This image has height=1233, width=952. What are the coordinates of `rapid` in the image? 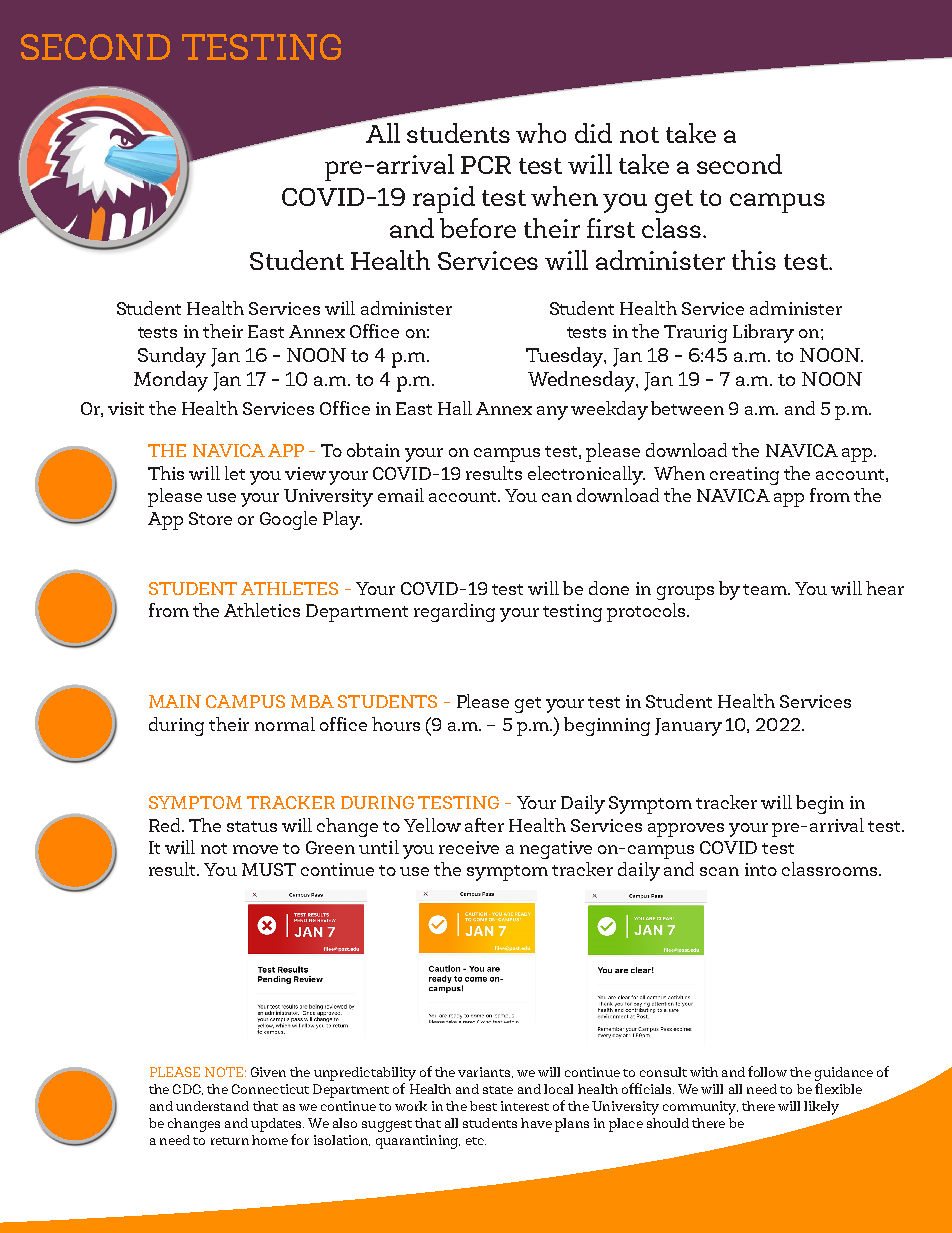 It's located at (444, 199).
